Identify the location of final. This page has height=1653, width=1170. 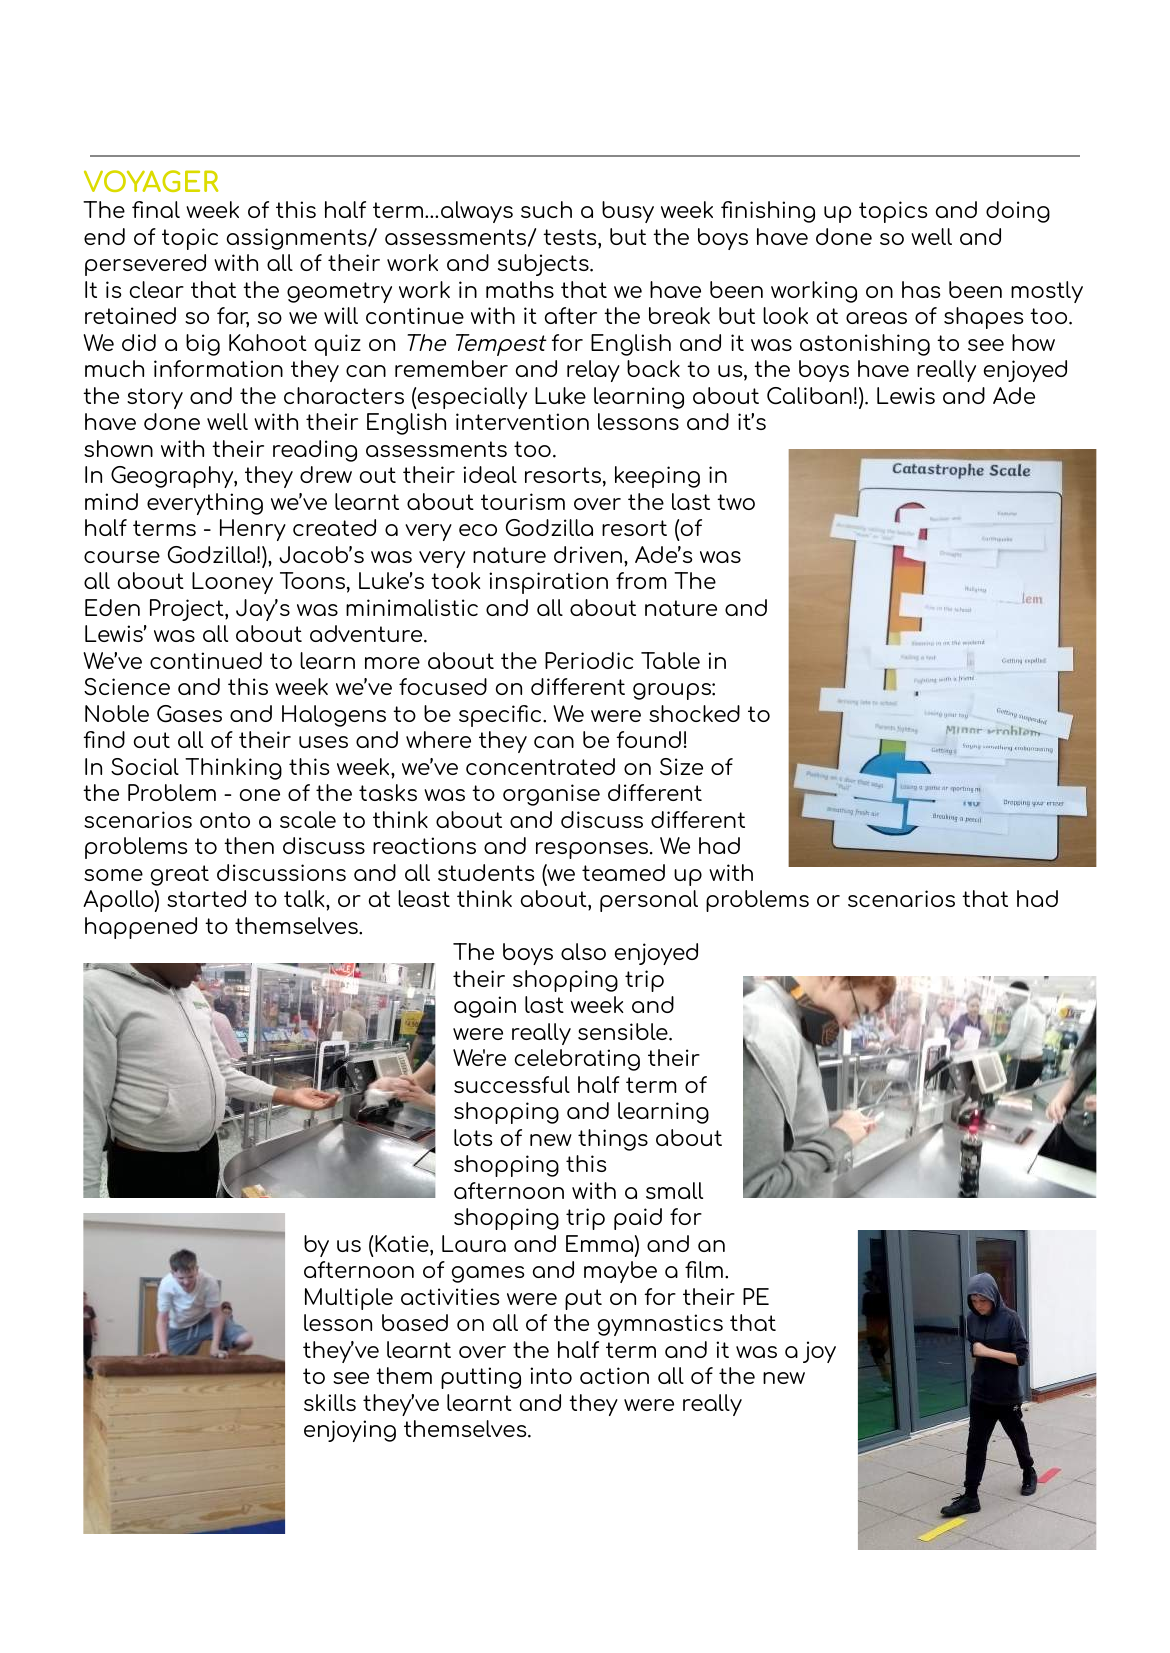
(156, 209).
